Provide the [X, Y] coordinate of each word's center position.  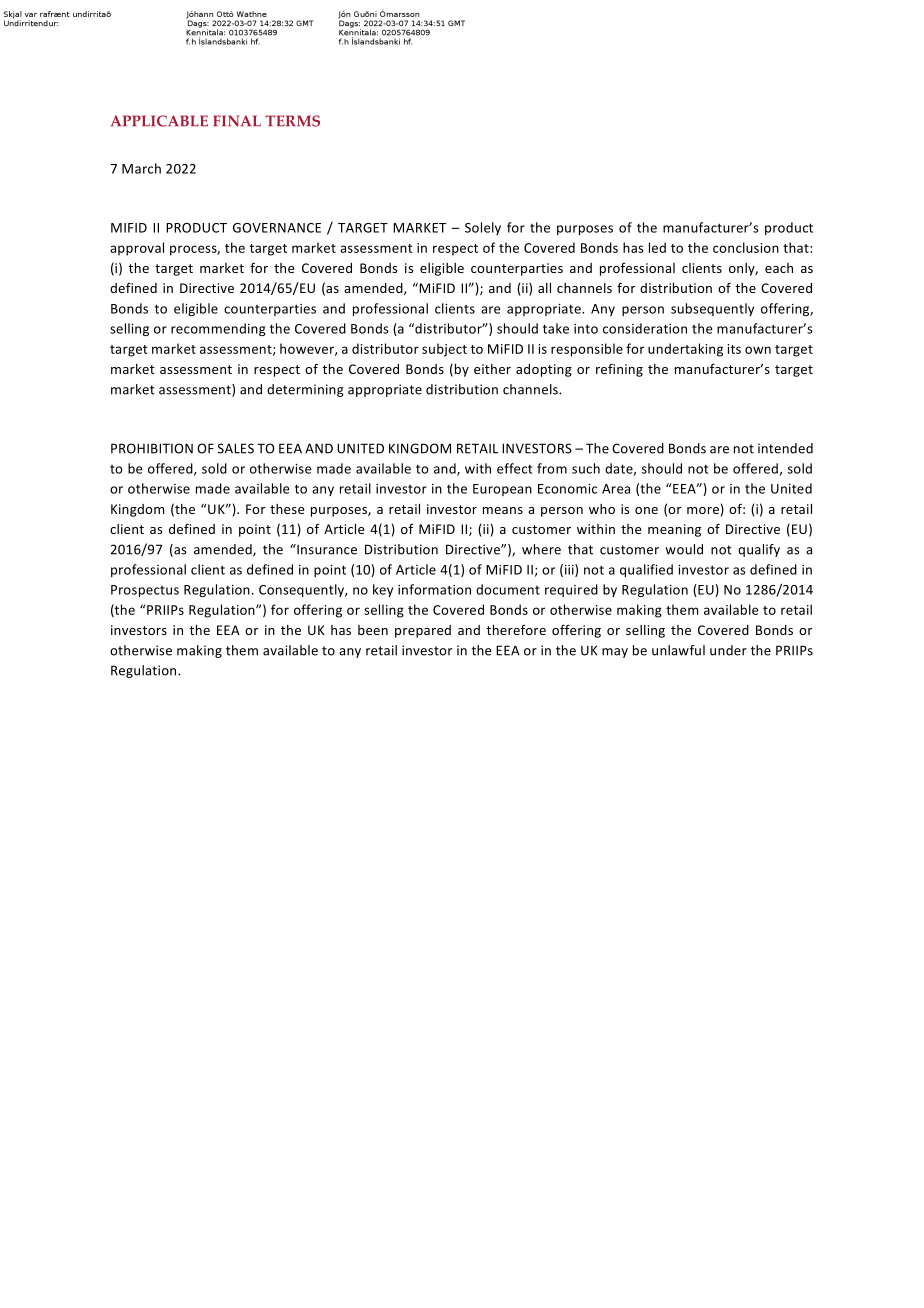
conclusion [746, 247]
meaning [674, 530]
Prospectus [145, 591]
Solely [483, 228]
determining [305, 390]
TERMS [292, 121]
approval [137, 249]
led [657, 247]
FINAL [237, 121]
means [503, 510]
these [287, 509]
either [492, 369]
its [734, 349]
